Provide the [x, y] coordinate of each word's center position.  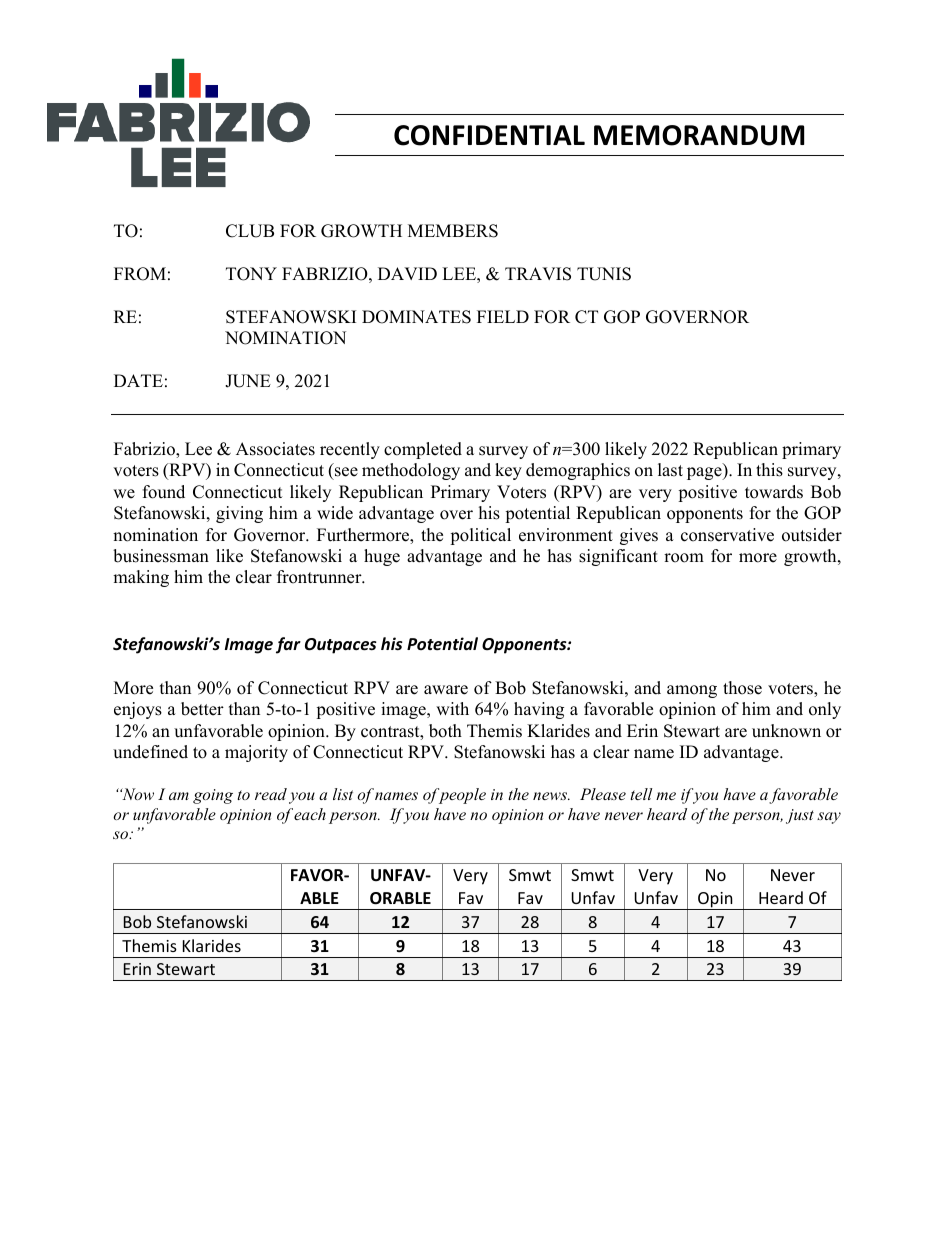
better [202, 709]
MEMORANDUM [699, 135]
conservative [727, 535]
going [213, 796]
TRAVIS [538, 274]
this [769, 470]
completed [423, 450]
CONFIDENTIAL [489, 135]
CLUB [250, 231]
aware [446, 690]
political [480, 536]
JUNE [248, 381]
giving [239, 514]
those [742, 688]
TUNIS [604, 274]
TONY [251, 274]
